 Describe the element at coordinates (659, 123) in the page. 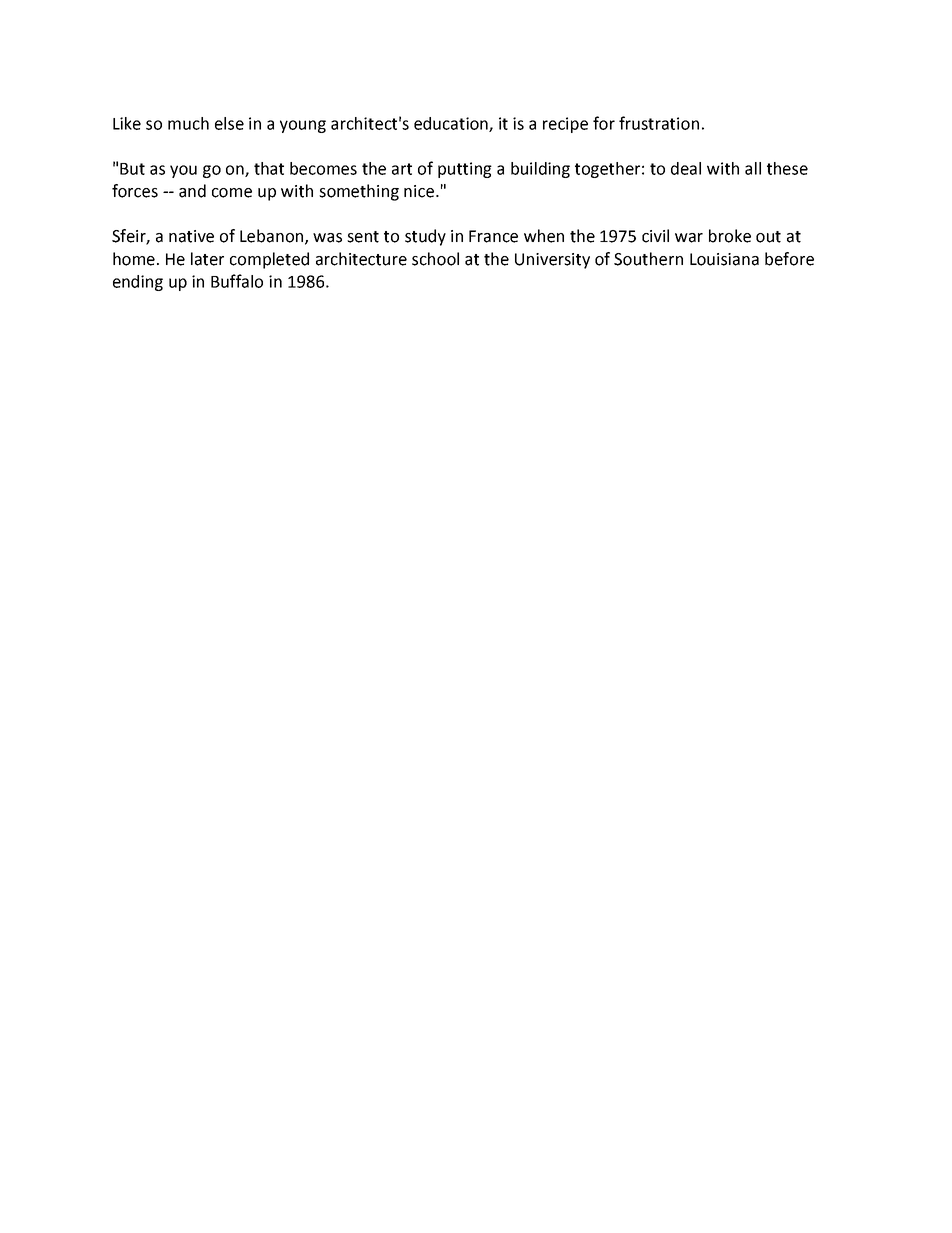

I see `frustration` at that location.
